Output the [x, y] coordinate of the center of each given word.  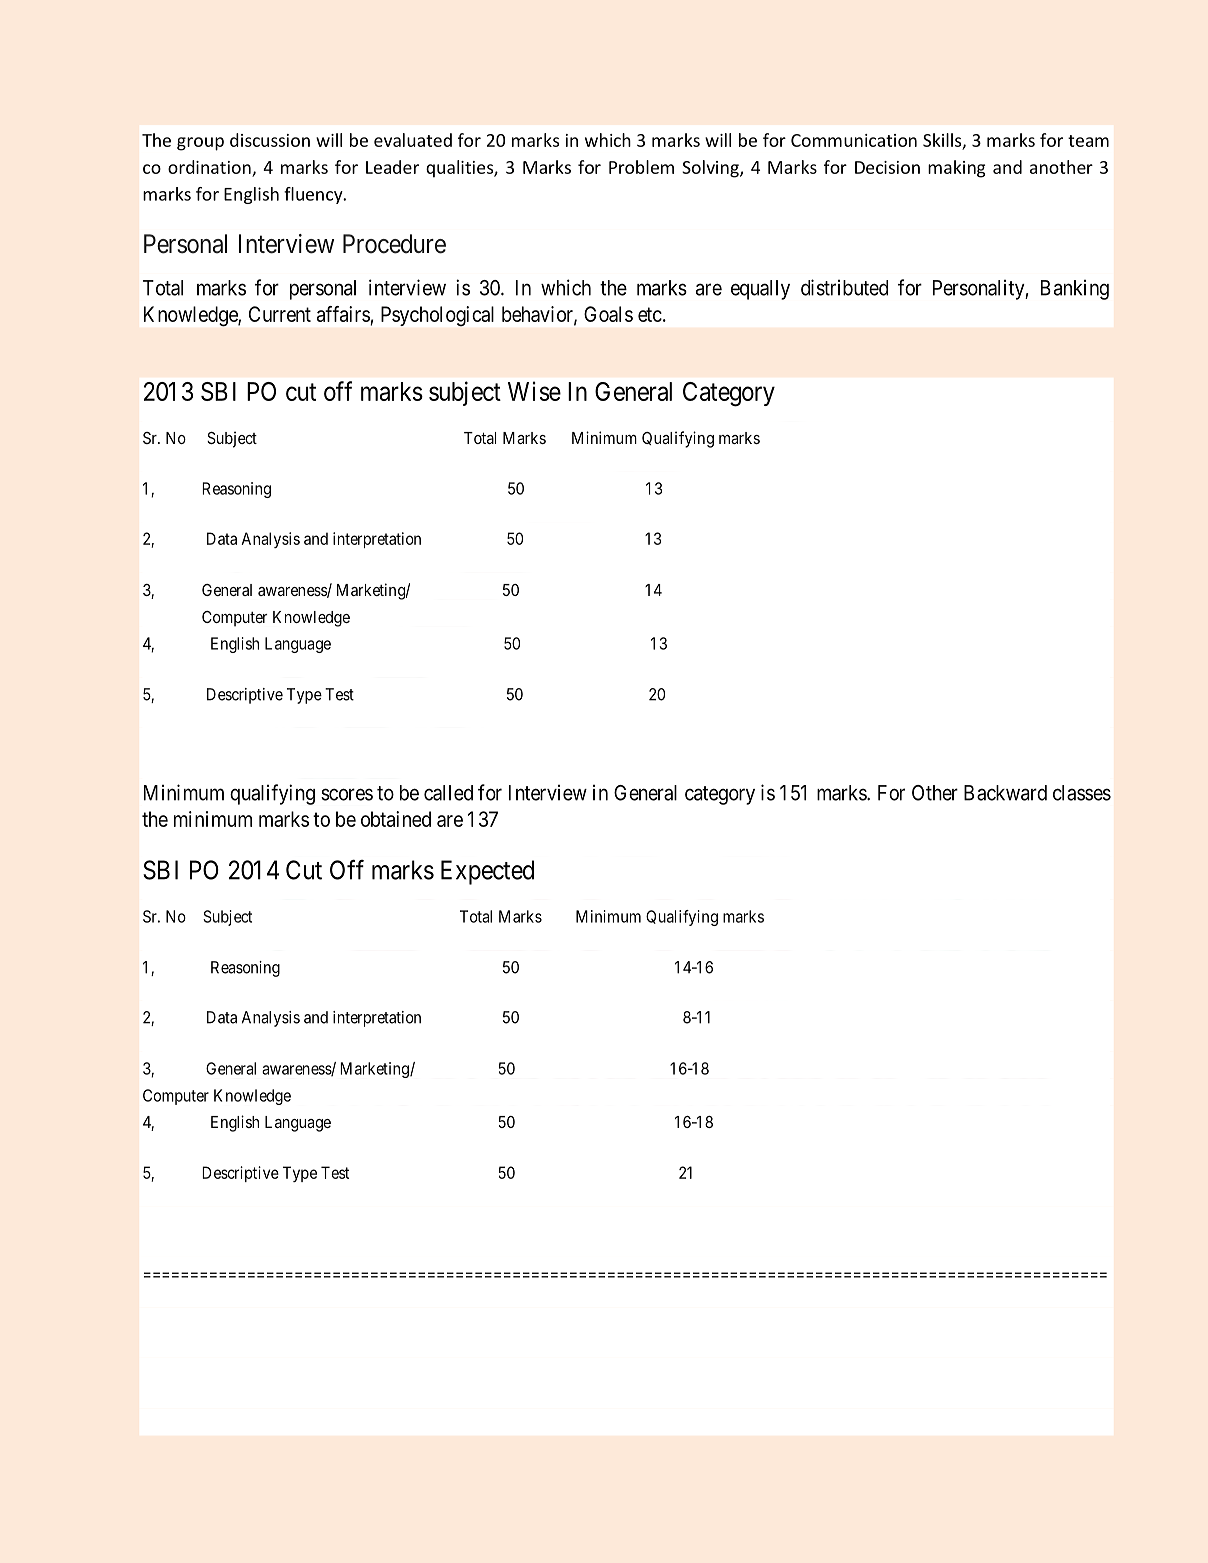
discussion [270, 140]
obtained [396, 819]
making [956, 169]
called [448, 793]
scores [347, 794]
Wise [534, 391]
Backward [1005, 793]
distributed [844, 287]
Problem [641, 167]
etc [650, 314]
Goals [608, 314]
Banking [1075, 290]
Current [280, 314]
